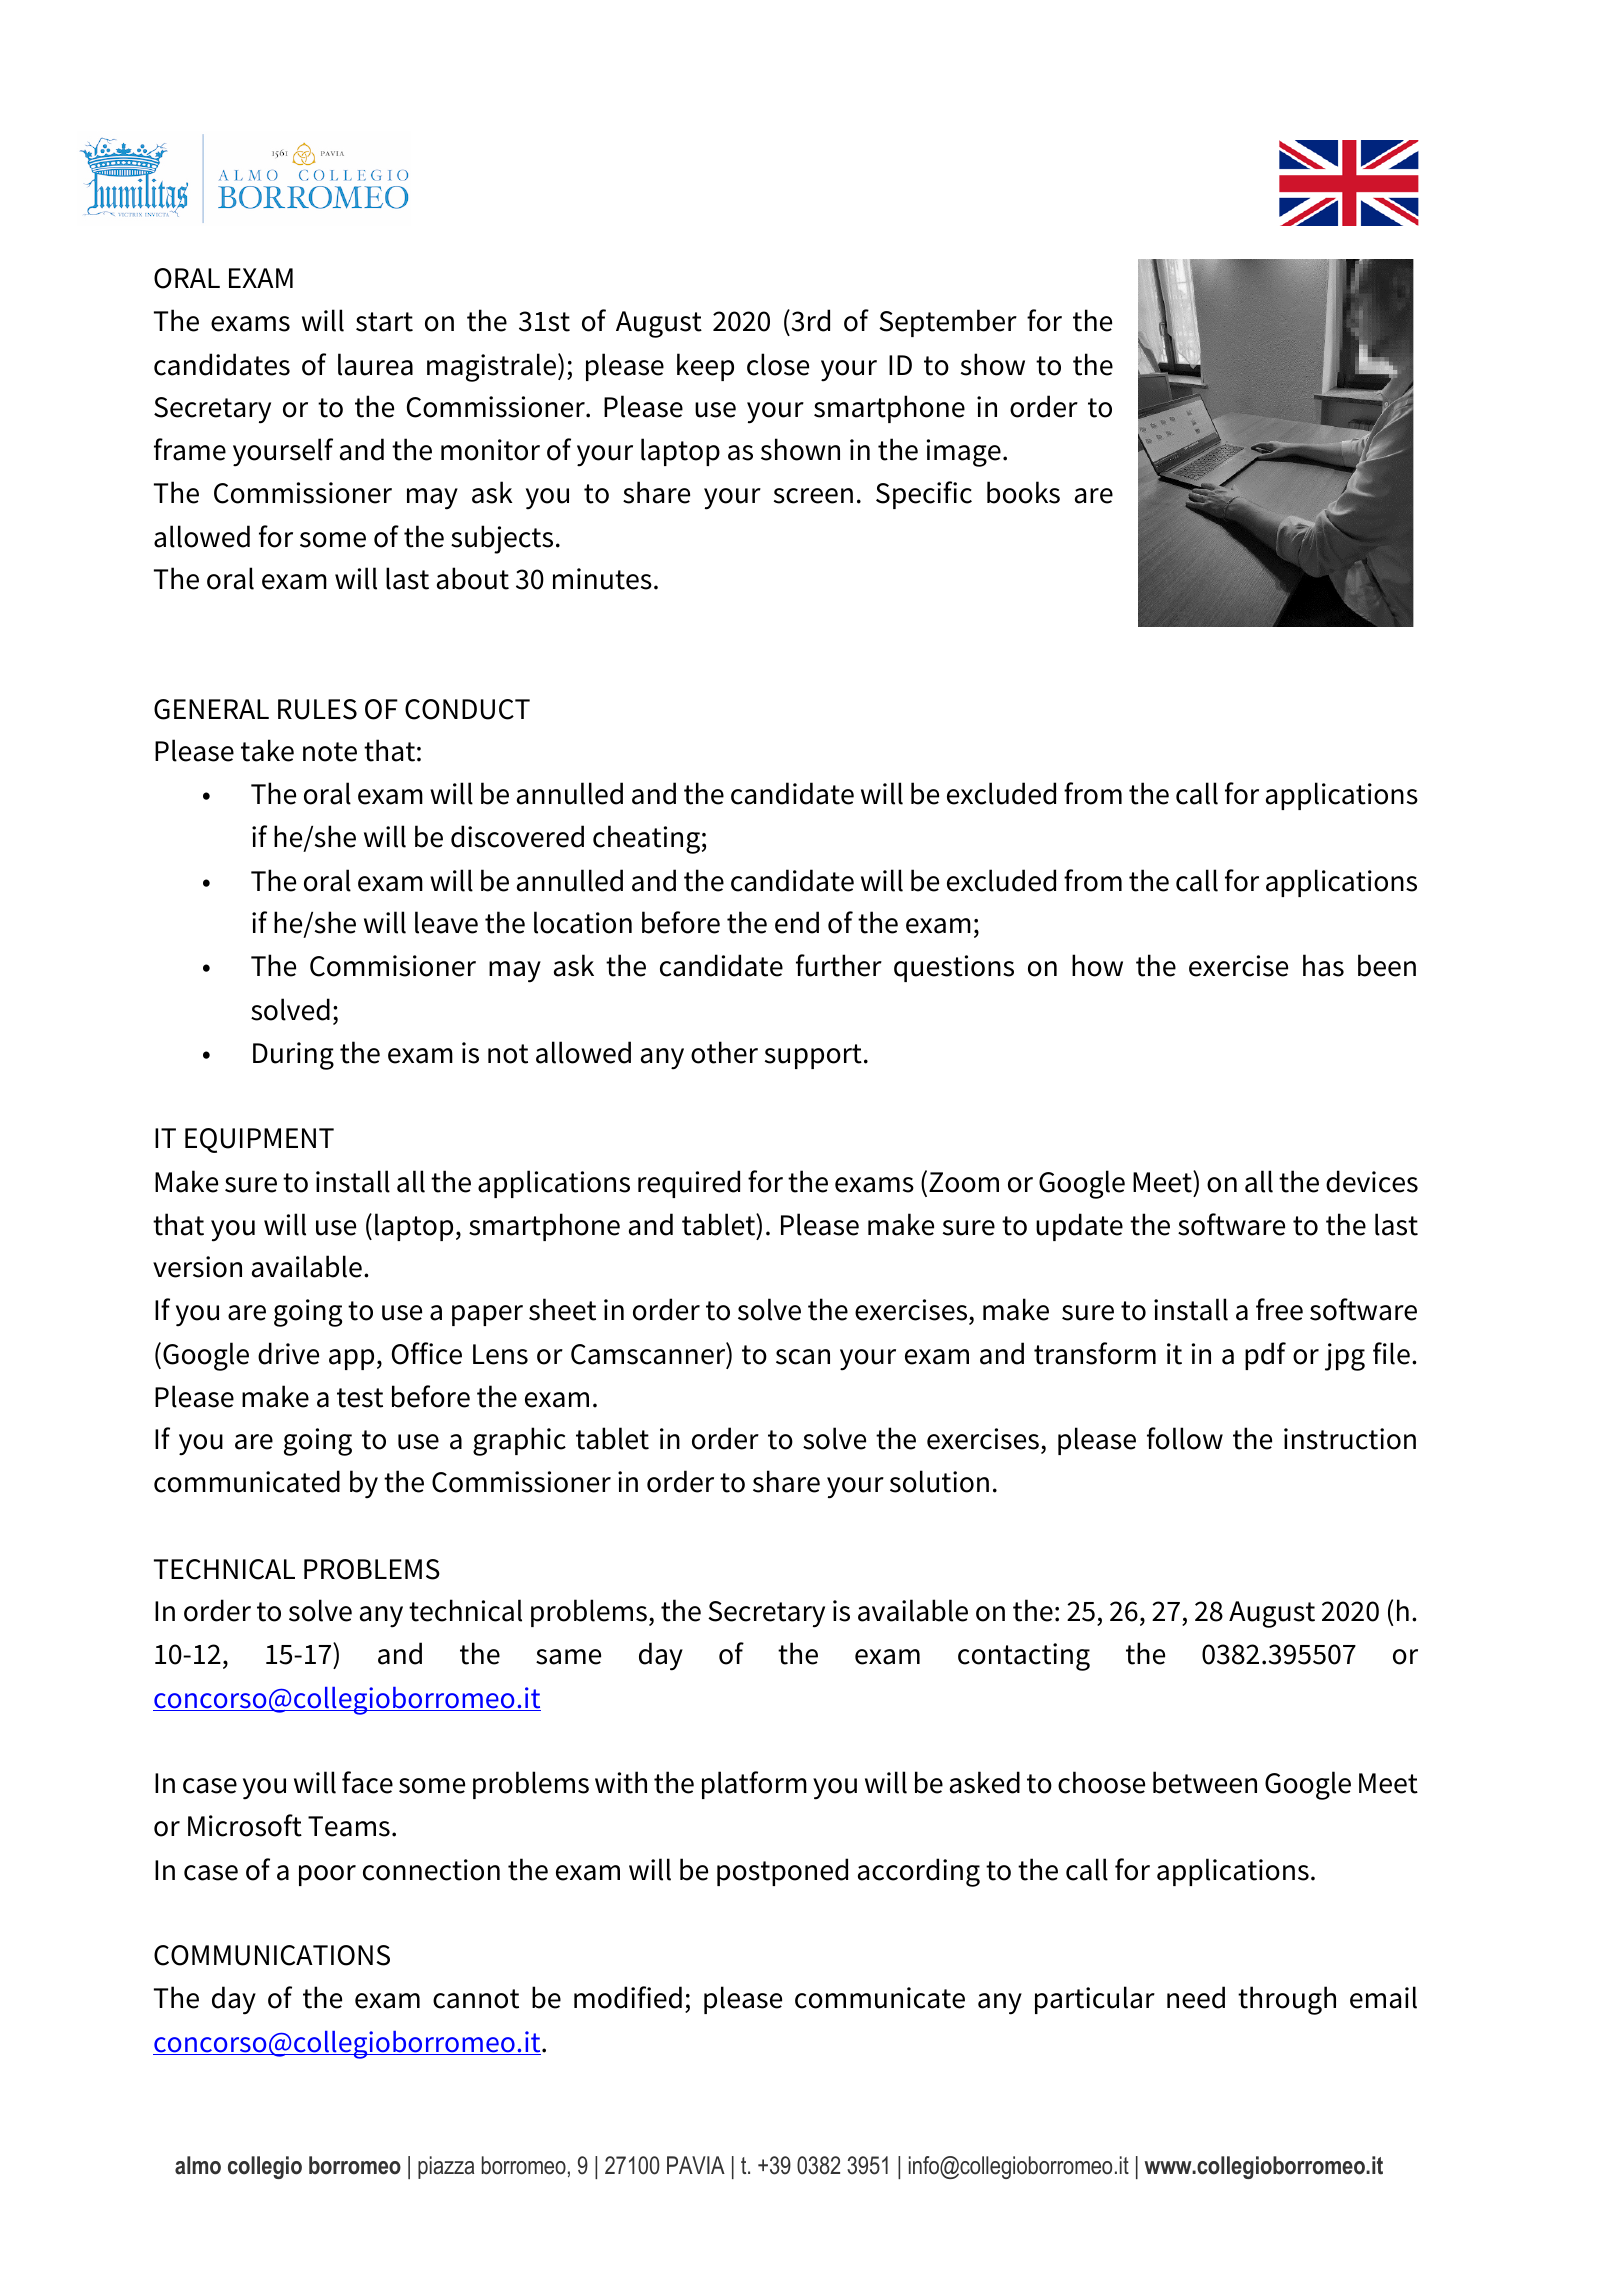 Image resolution: width=1609 pixels, height=2277 pixels. What do you see at coordinates (689, 1184) in the page?
I see `required` at bounding box center [689, 1184].
